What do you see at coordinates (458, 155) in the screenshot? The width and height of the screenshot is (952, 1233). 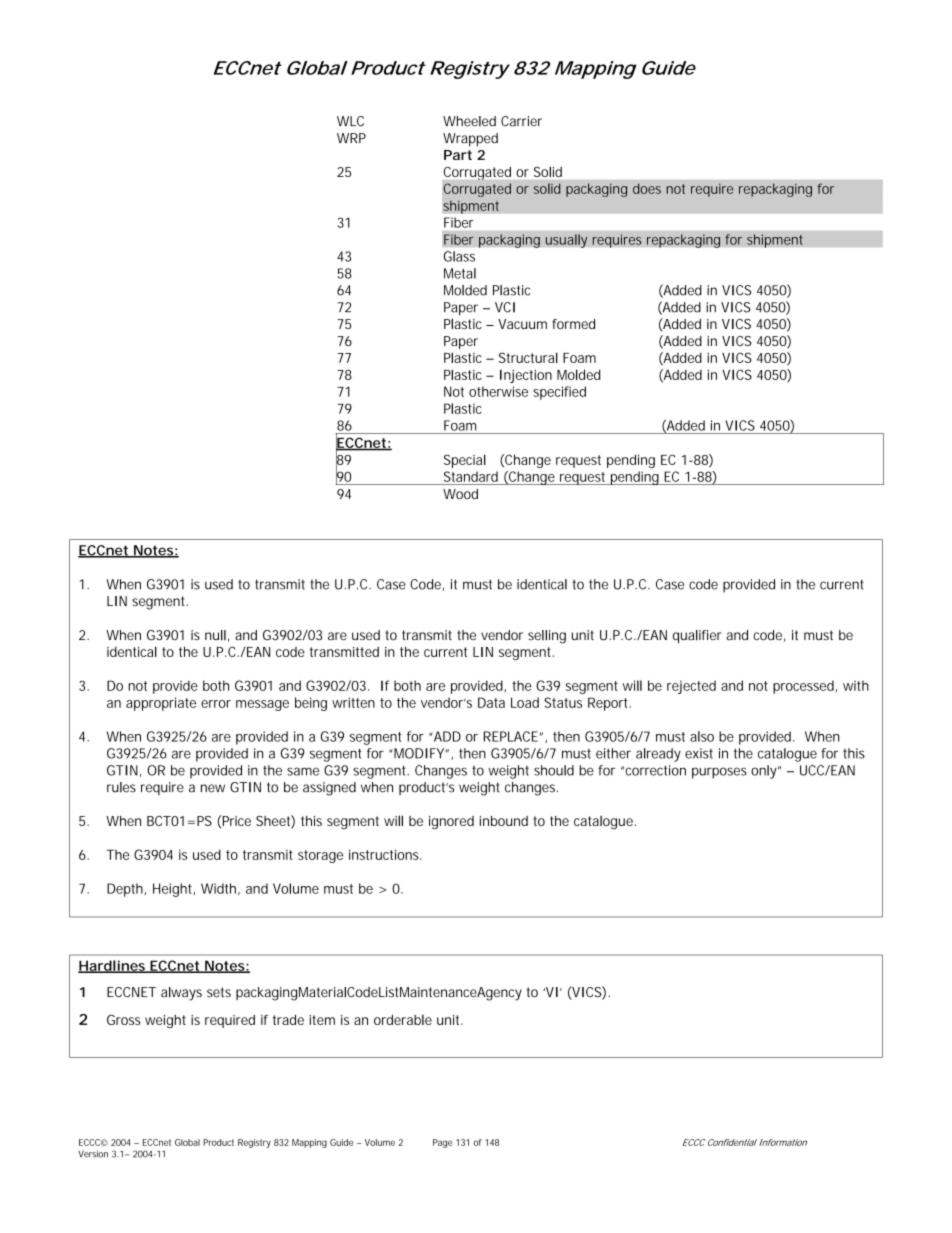 I see `Part` at bounding box center [458, 155].
